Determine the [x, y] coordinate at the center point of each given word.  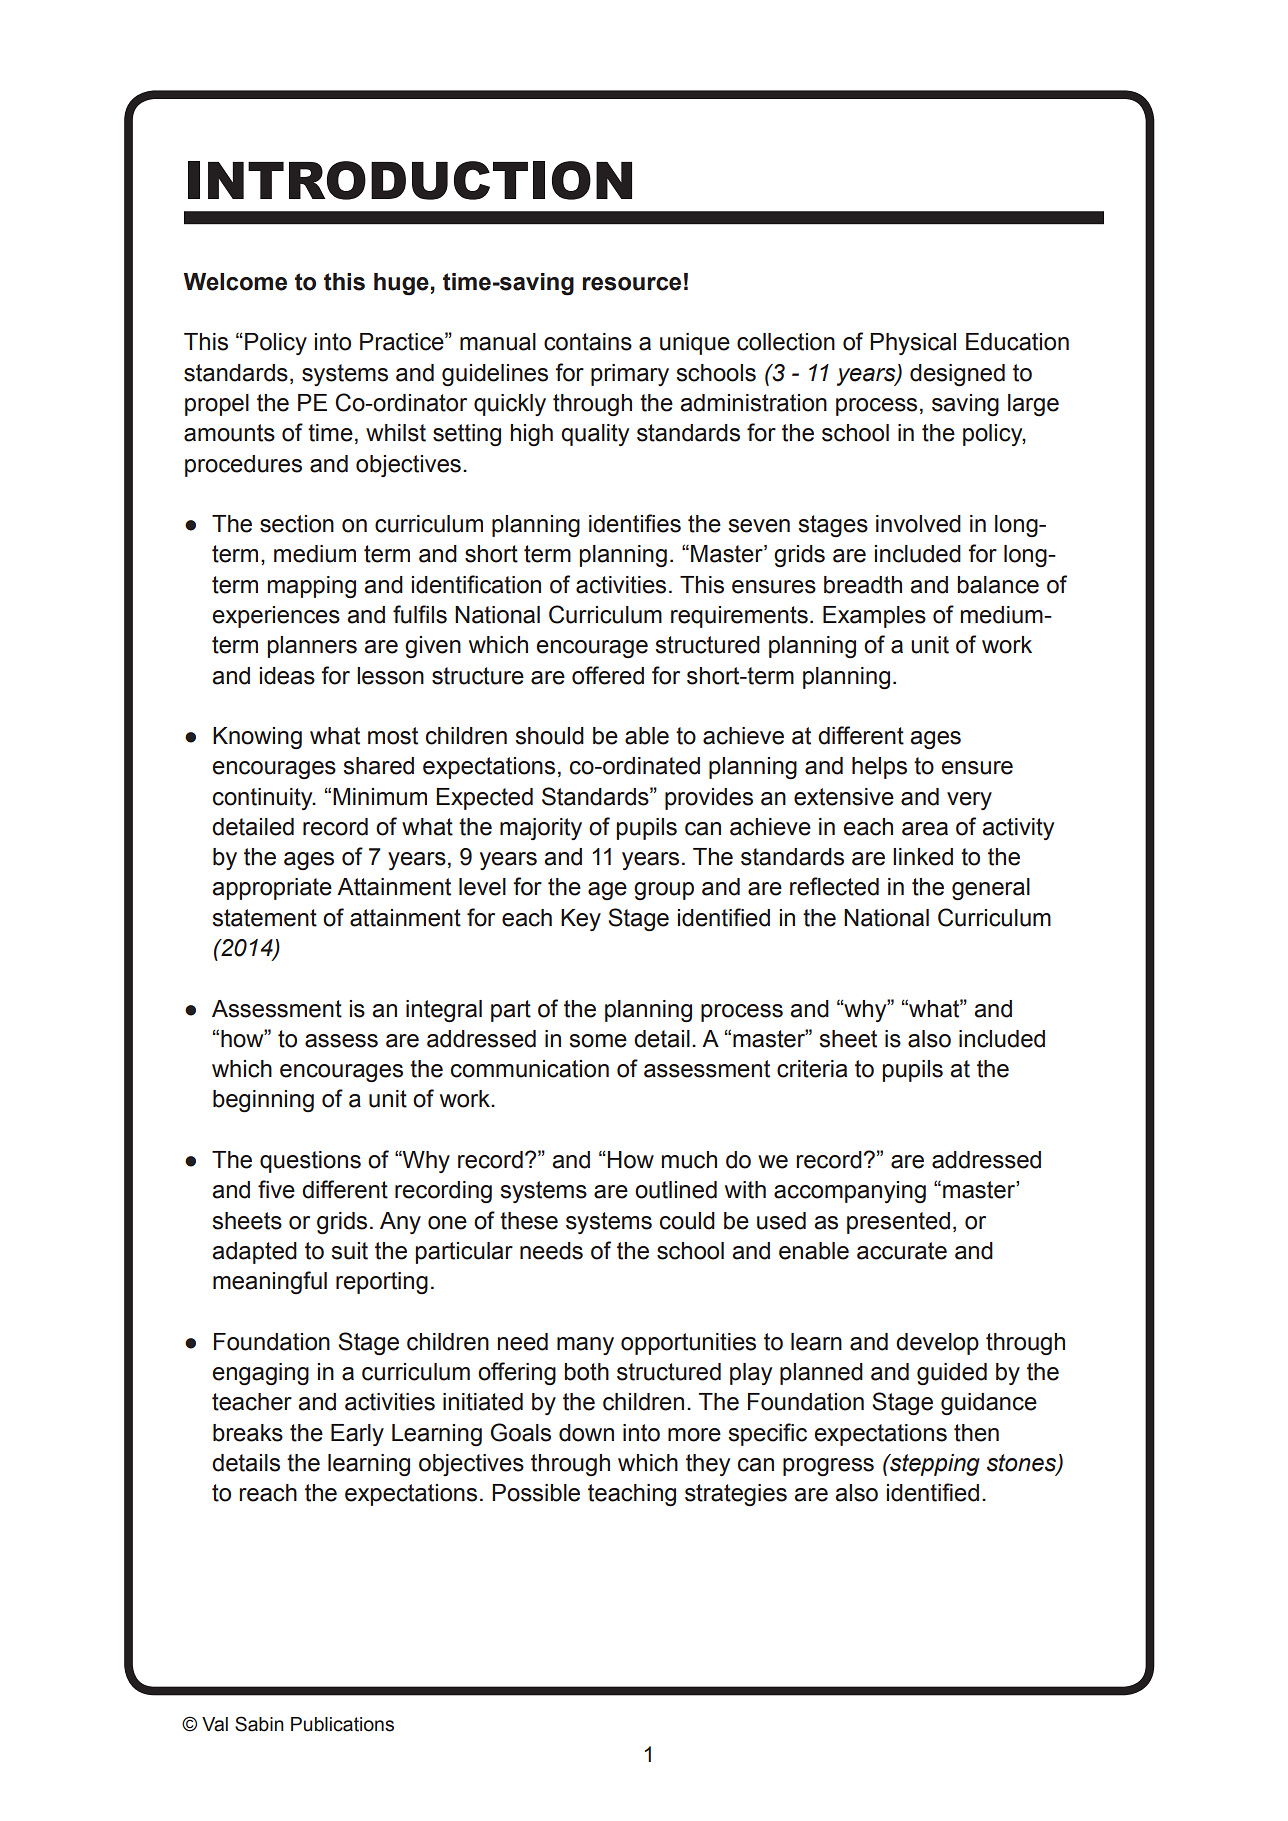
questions [310, 1162]
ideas [287, 676]
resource [632, 284]
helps [879, 768]
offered [608, 675]
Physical [913, 344]
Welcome [235, 282]
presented [898, 1223]
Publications [342, 1724]
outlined [676, 1190]
